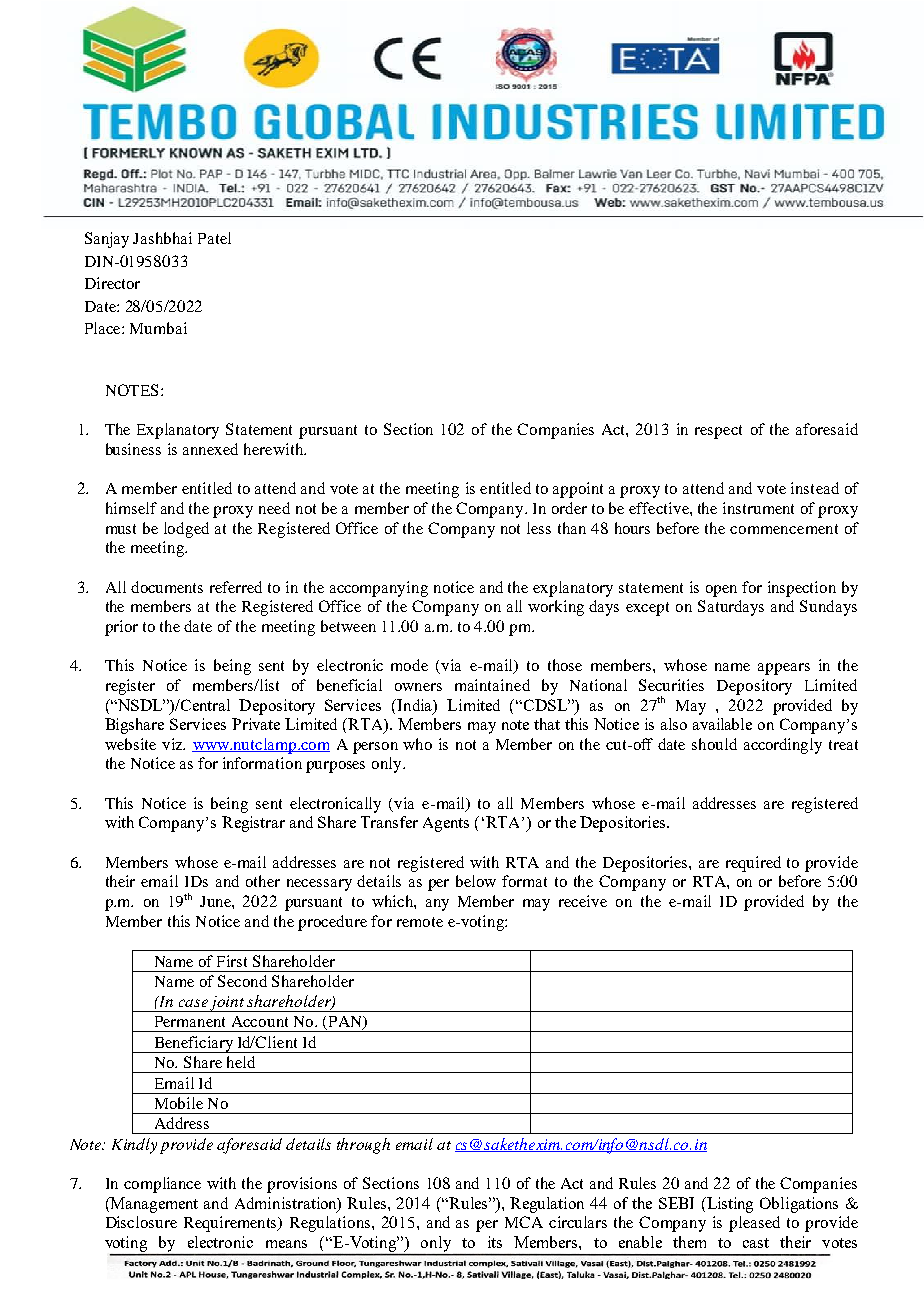 This document has height=1307, width=924. What do you see at coordinates (718, 432) in the document?
I see `respect` at bounding box center [718, 432].
